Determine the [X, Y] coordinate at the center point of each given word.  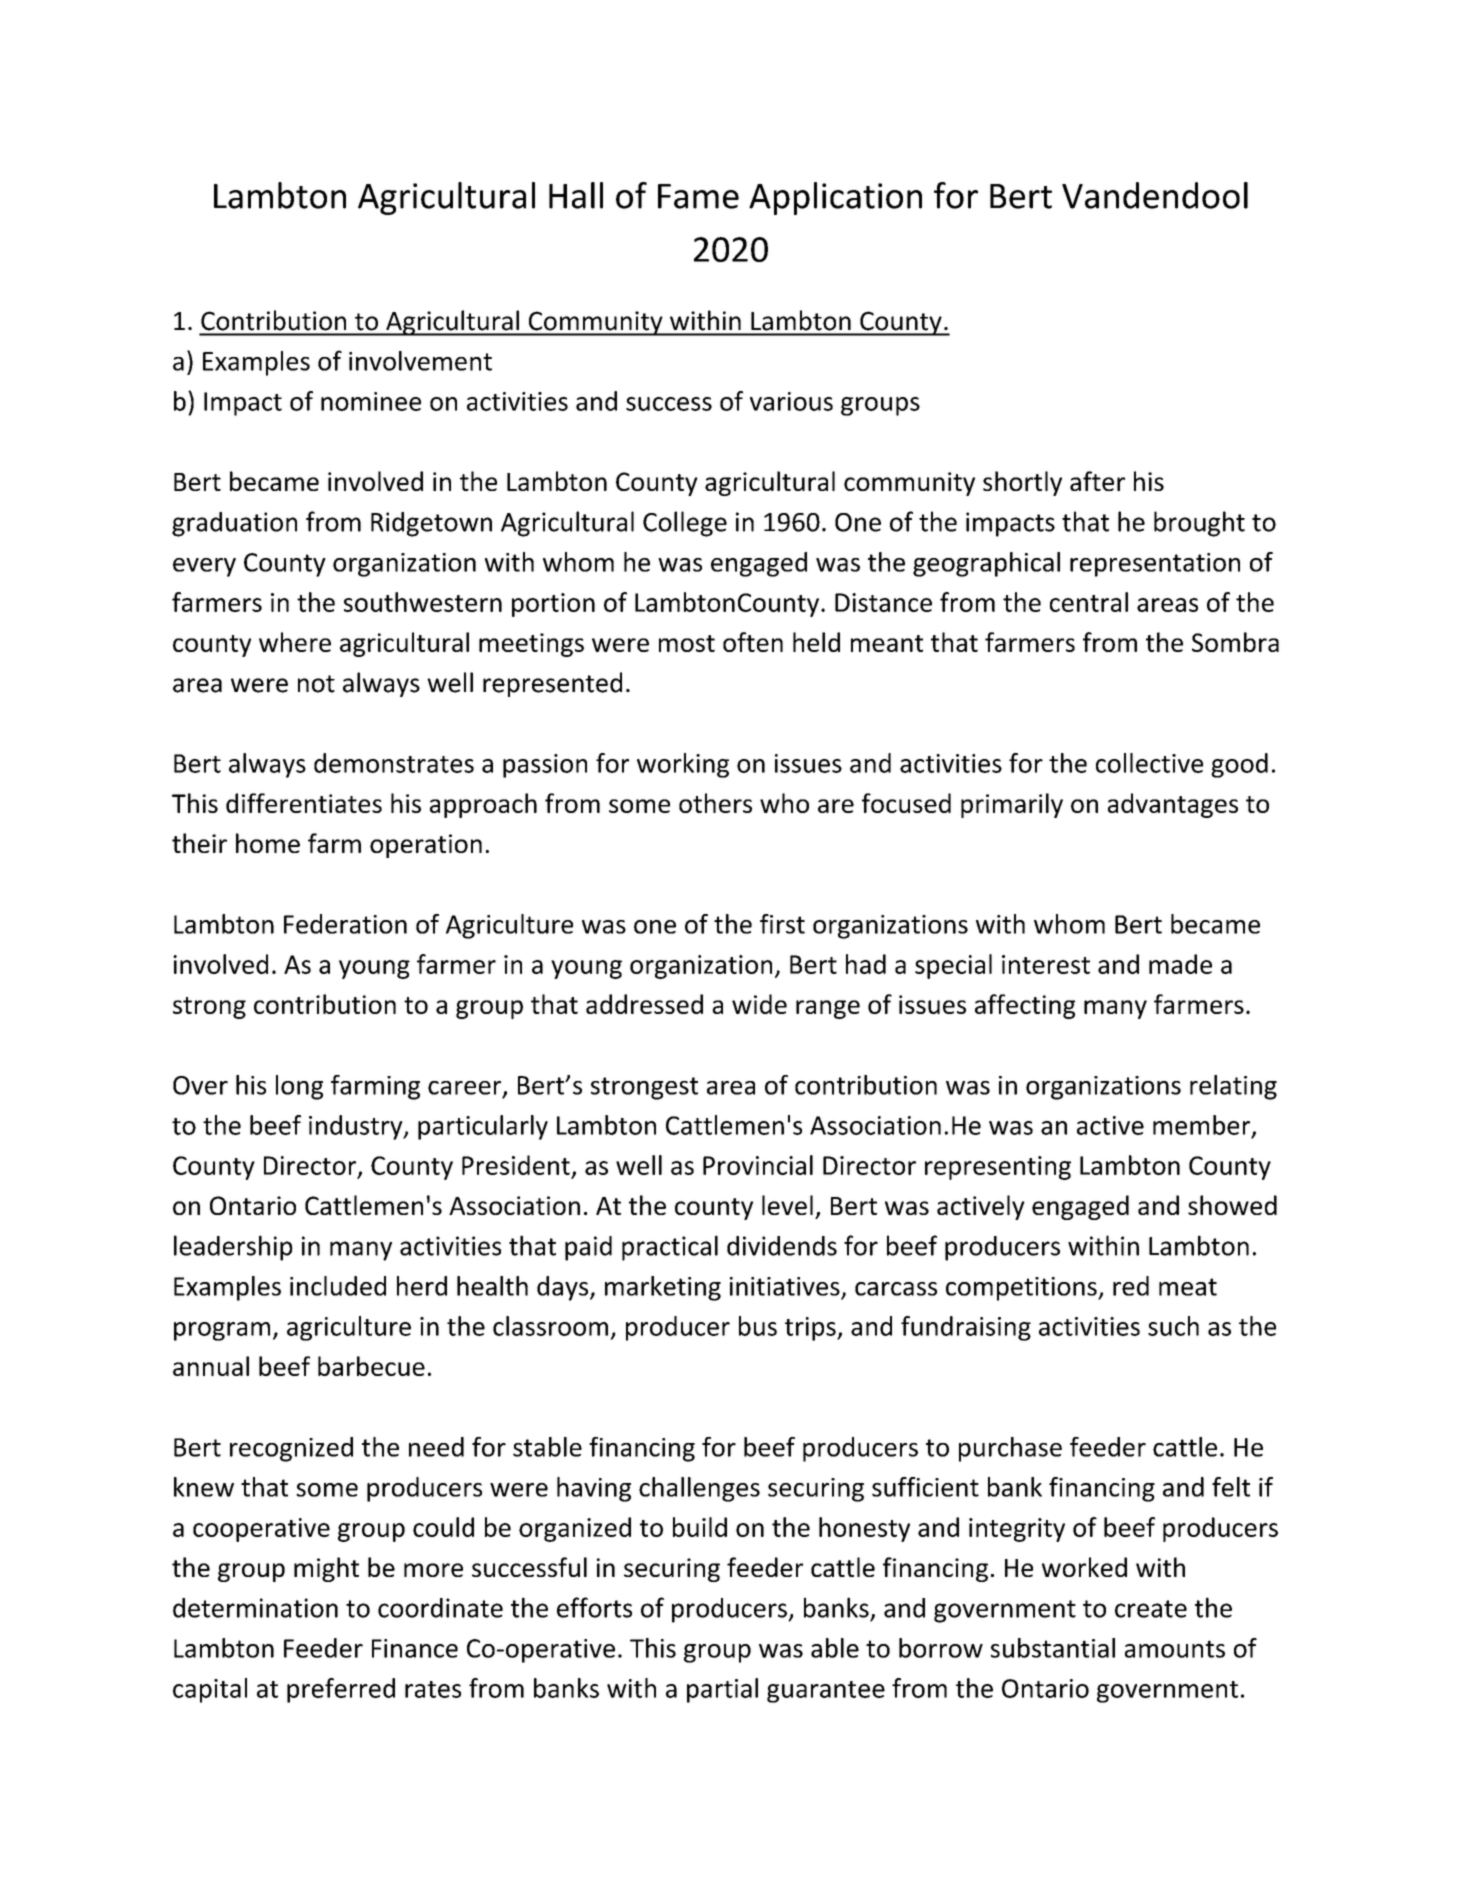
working [683, 765]
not [316, 684]
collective [1149, 763]
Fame [698, 196]
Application [835, 198]
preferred [341, 1690]
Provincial [758, 1165]
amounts [1175, 1649]
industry [357, 1127]
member [1203, 1126]
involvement [420, 361]
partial [722, 1690]
